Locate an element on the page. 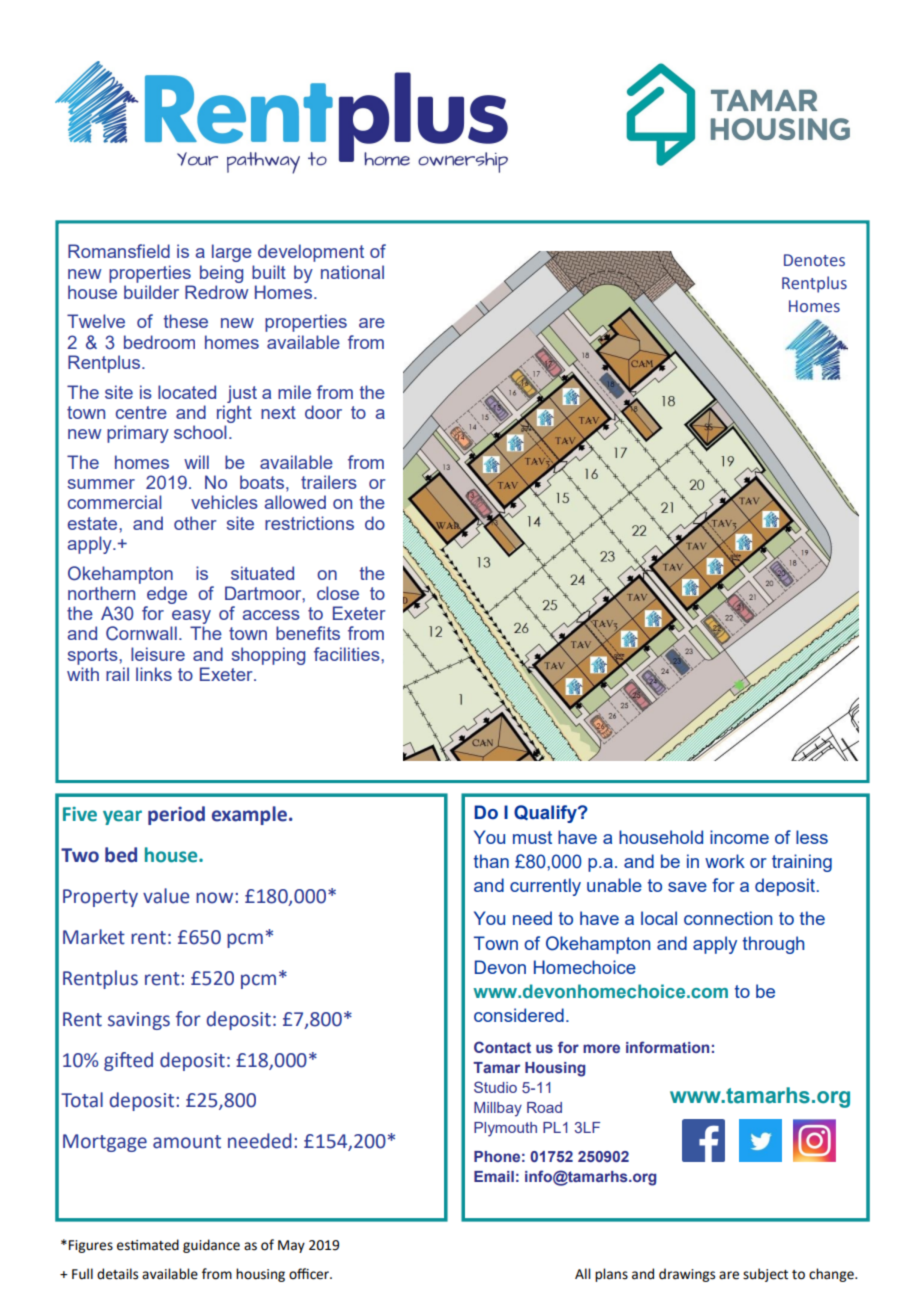  period is located at coordinates (176, 815).
